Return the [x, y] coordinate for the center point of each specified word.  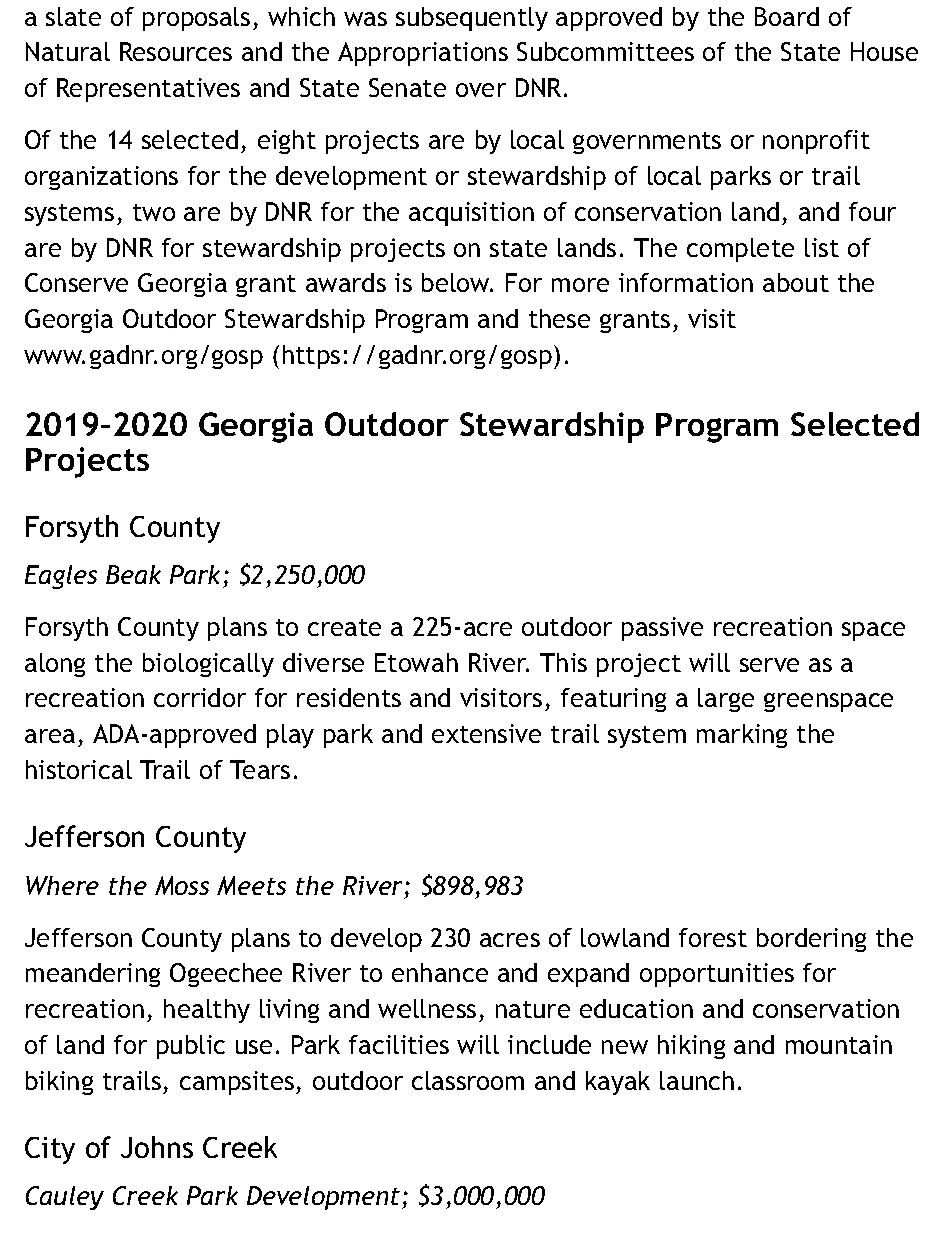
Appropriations [423, 54]
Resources [176, 51]
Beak [133, 574]
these [559, 318]
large [726, 700]
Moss [182, 885]
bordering [811, 940]
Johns [157, 1147]
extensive [486, 733]
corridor [200, 697]
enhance [440, 972]
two [154, 212]
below [457, 282]
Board [787, 16]
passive [662, 629]
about [796, 282]
